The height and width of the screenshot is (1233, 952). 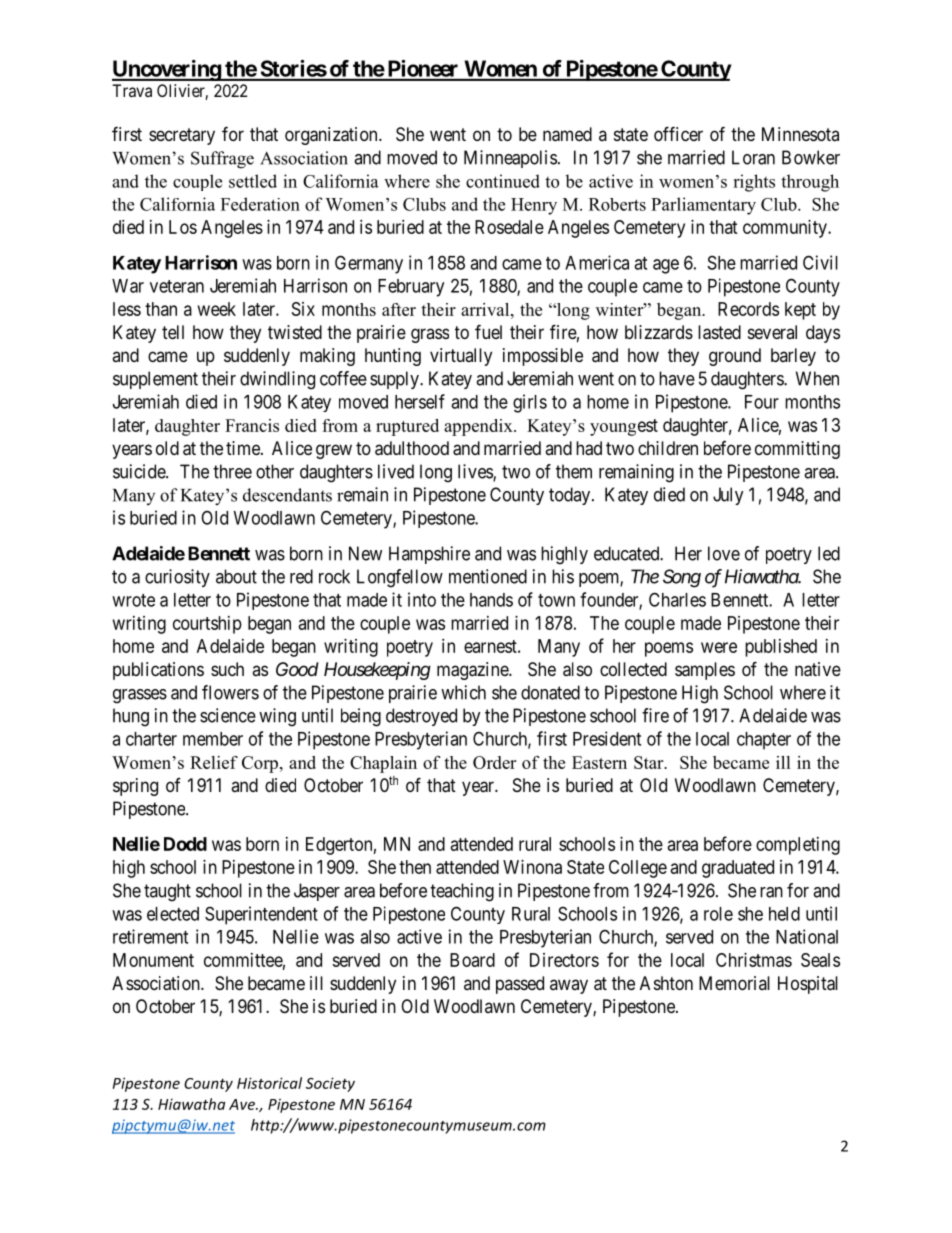 What do you see at coordinates (510, 159) in the screenshot?
I see `Minneapolis` at bounding box center [510, 159].
